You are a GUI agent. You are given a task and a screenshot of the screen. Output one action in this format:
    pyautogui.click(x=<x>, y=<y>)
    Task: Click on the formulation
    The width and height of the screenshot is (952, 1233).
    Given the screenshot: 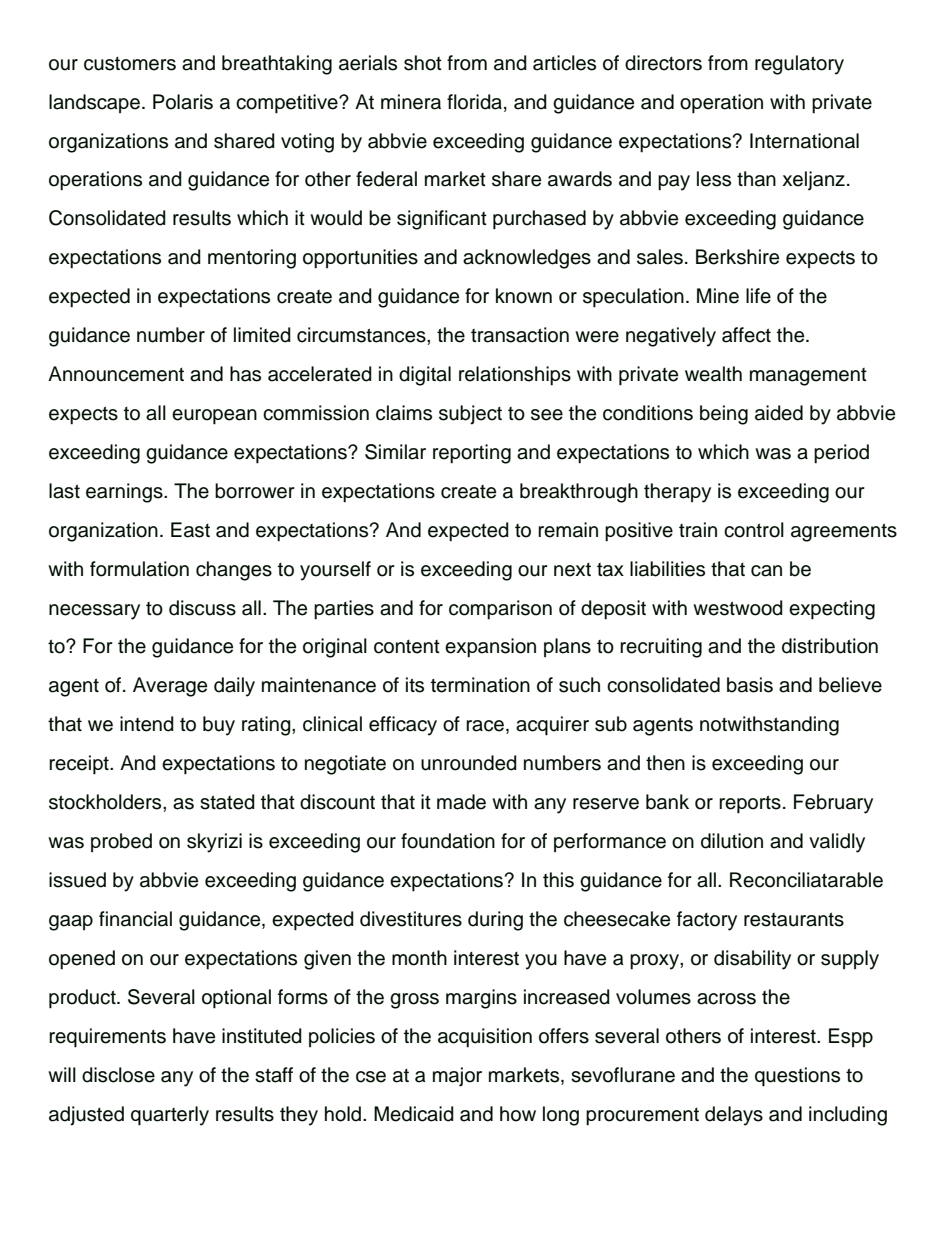 What is the action you would take?
    pyautogui.click(x=139, y=569)
